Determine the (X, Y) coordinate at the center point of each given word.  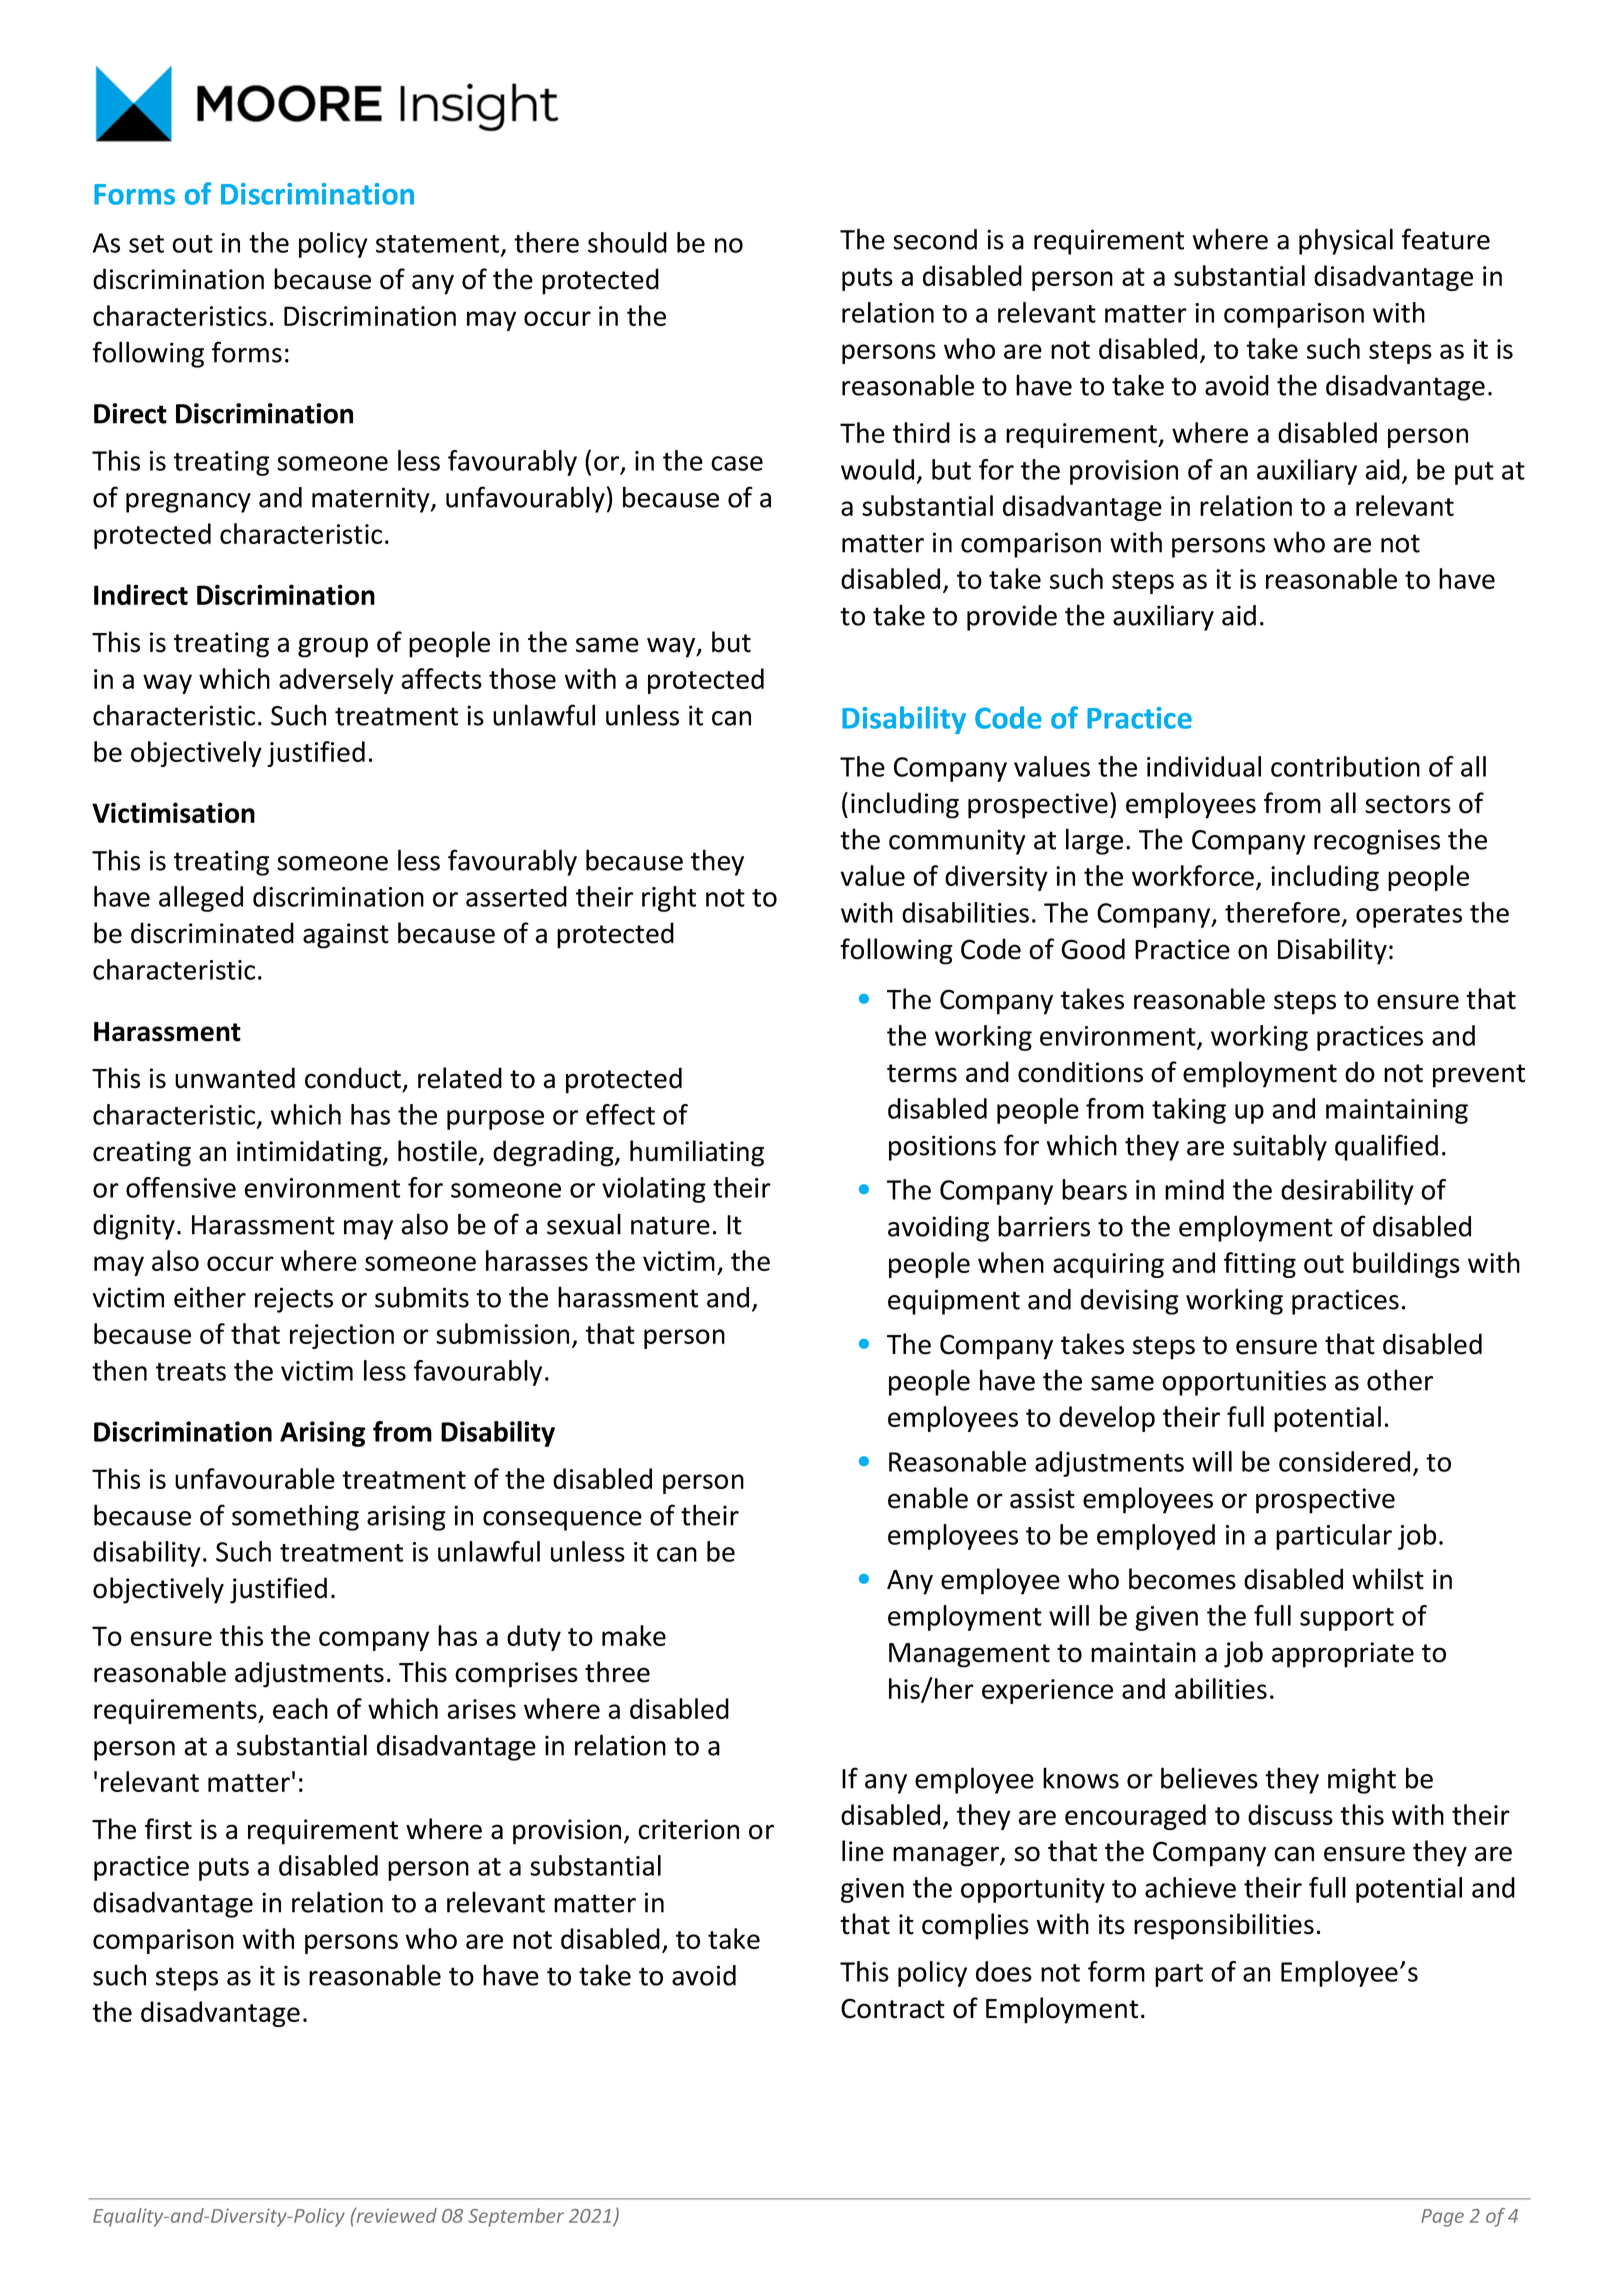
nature (670, 1225)
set (146, 244)
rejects (294, 1300)
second (935, 239)
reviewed (395, 2215)
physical (1346, 241)
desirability (1347, 1192)
